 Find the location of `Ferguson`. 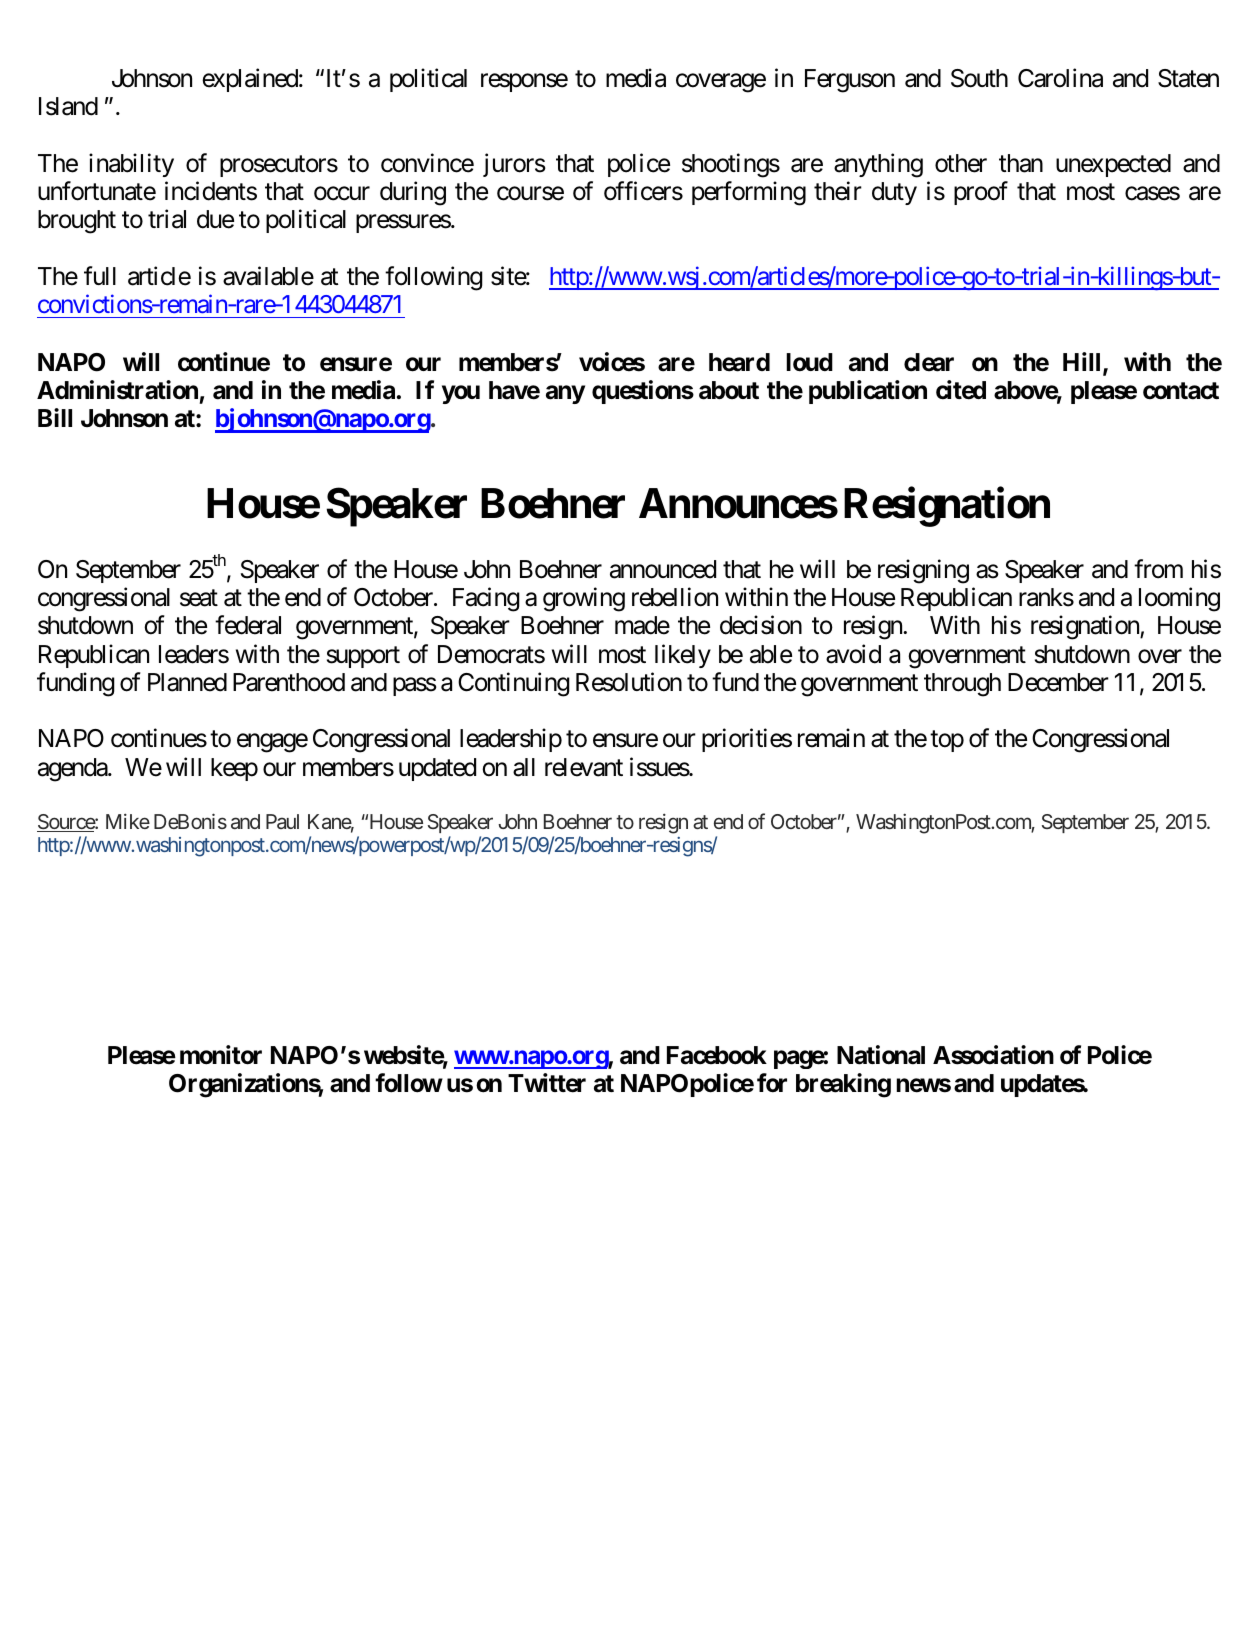

Ferguson is located at coordinates (850, 81).
